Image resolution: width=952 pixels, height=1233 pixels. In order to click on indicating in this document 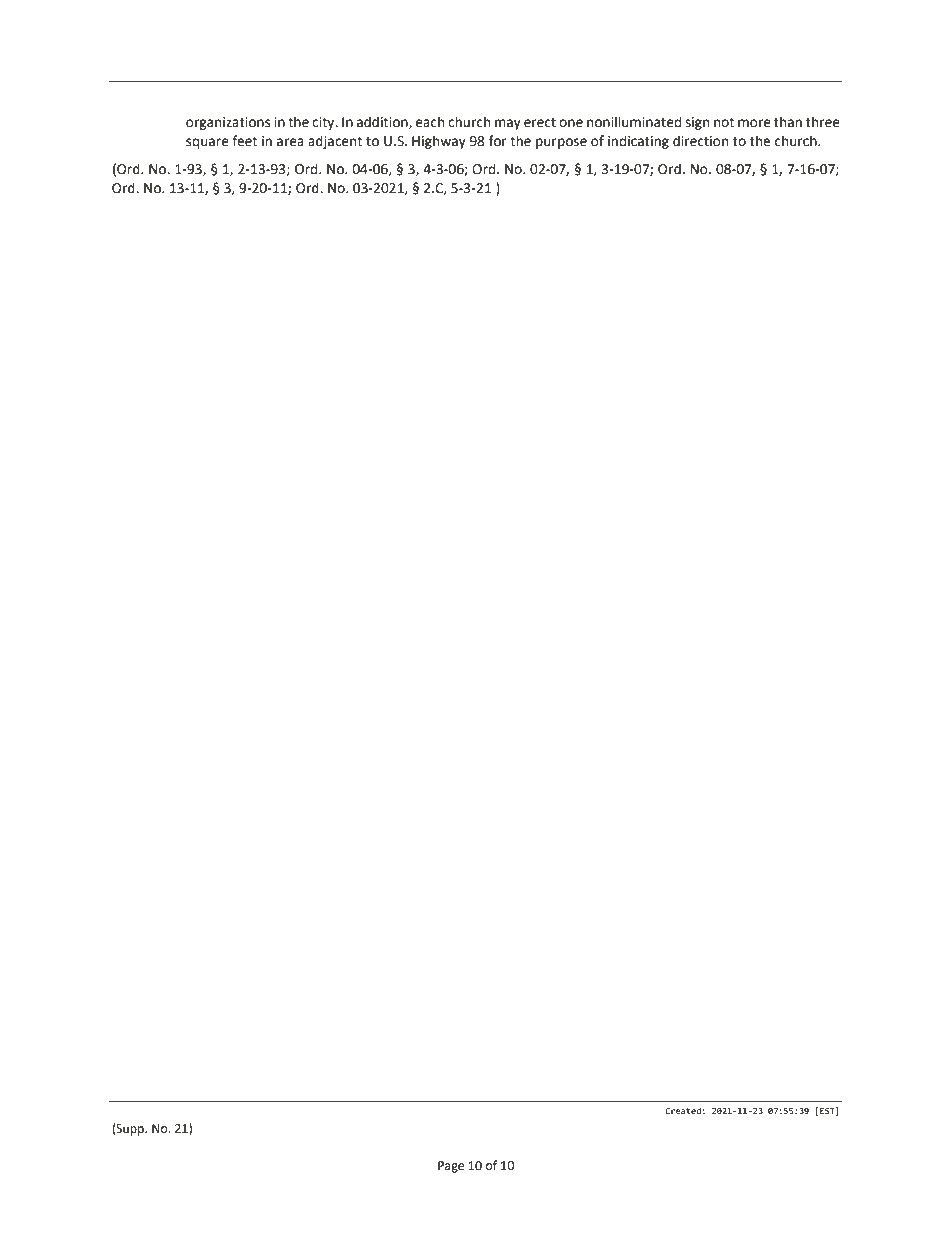, I will do `click(638, 142)`.
